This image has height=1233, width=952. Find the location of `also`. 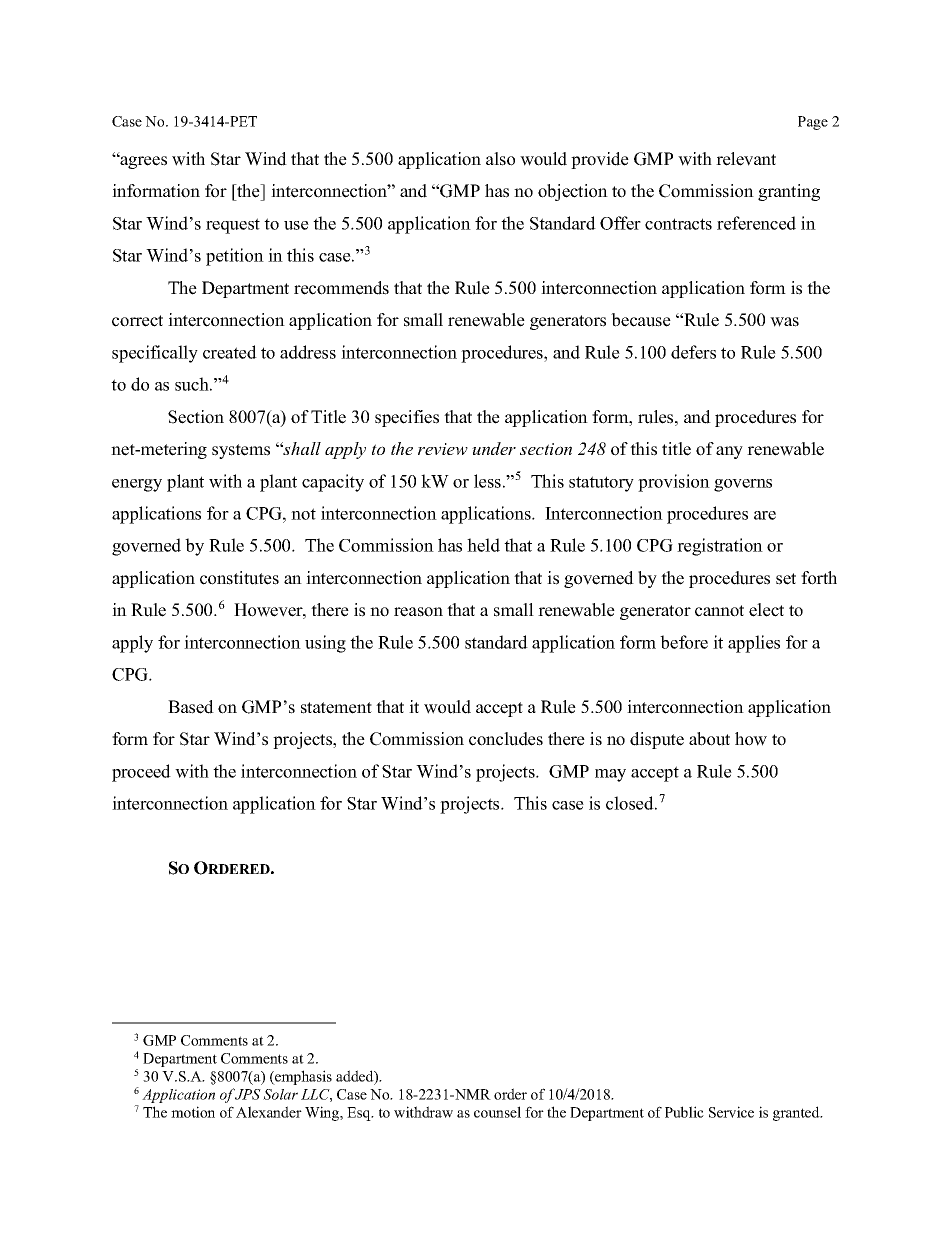

also is located at coordinates (500, 159).
